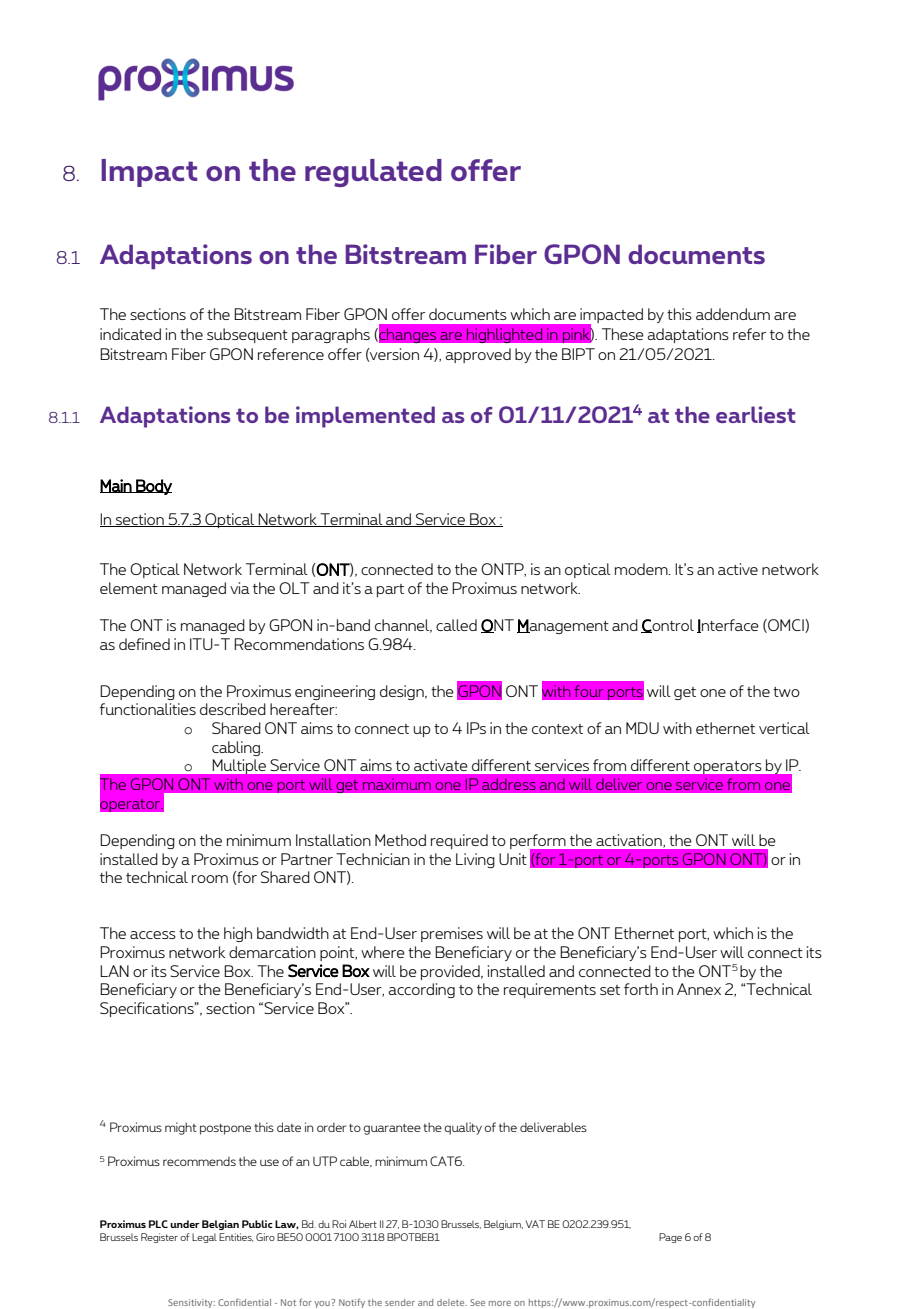 The width and height of the image is (924, 1309). Describe the element at coordinates (452, 1302) in the image. I see `delete` at that location.
